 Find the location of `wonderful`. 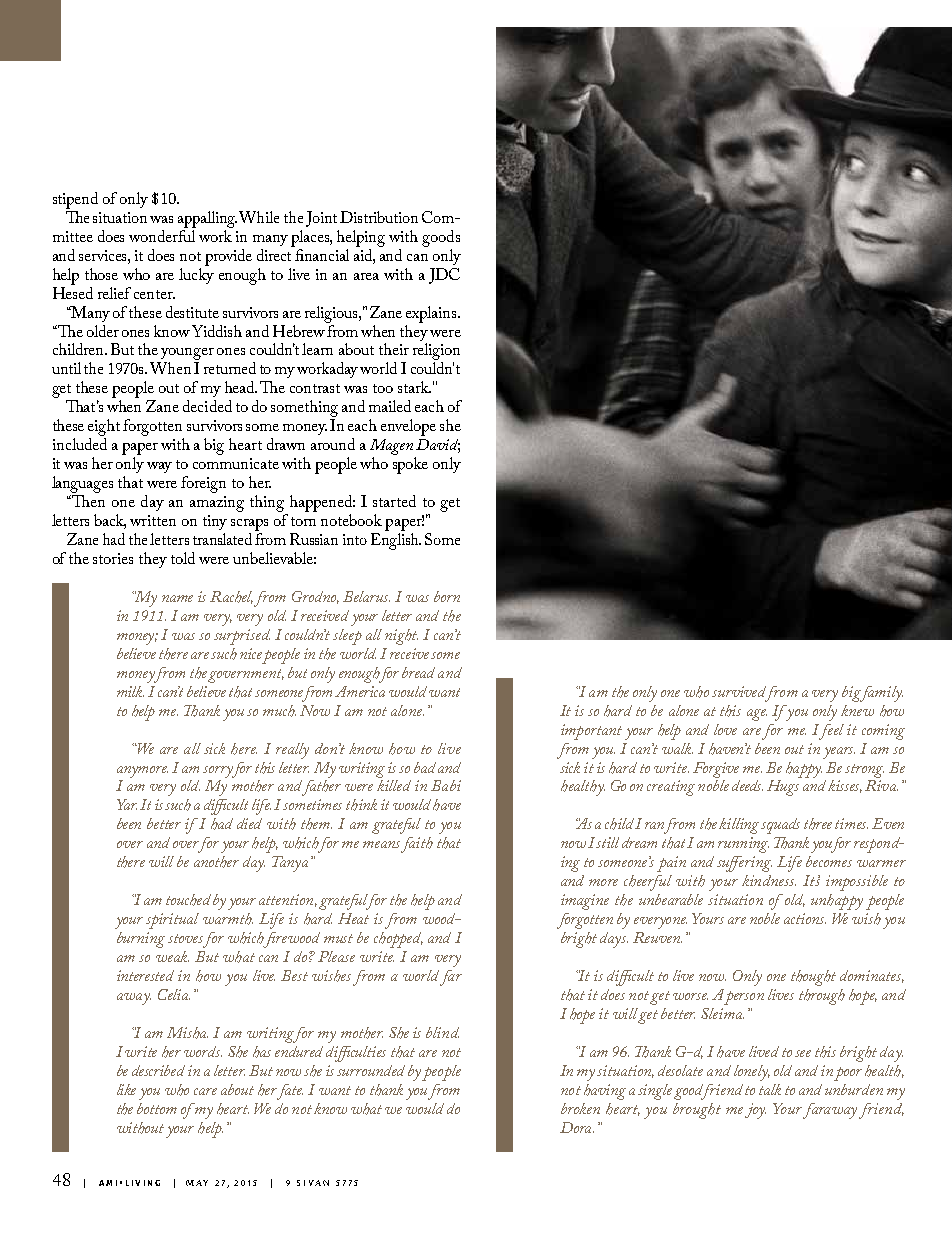

wonderful is located at coordinates (162, 234).
